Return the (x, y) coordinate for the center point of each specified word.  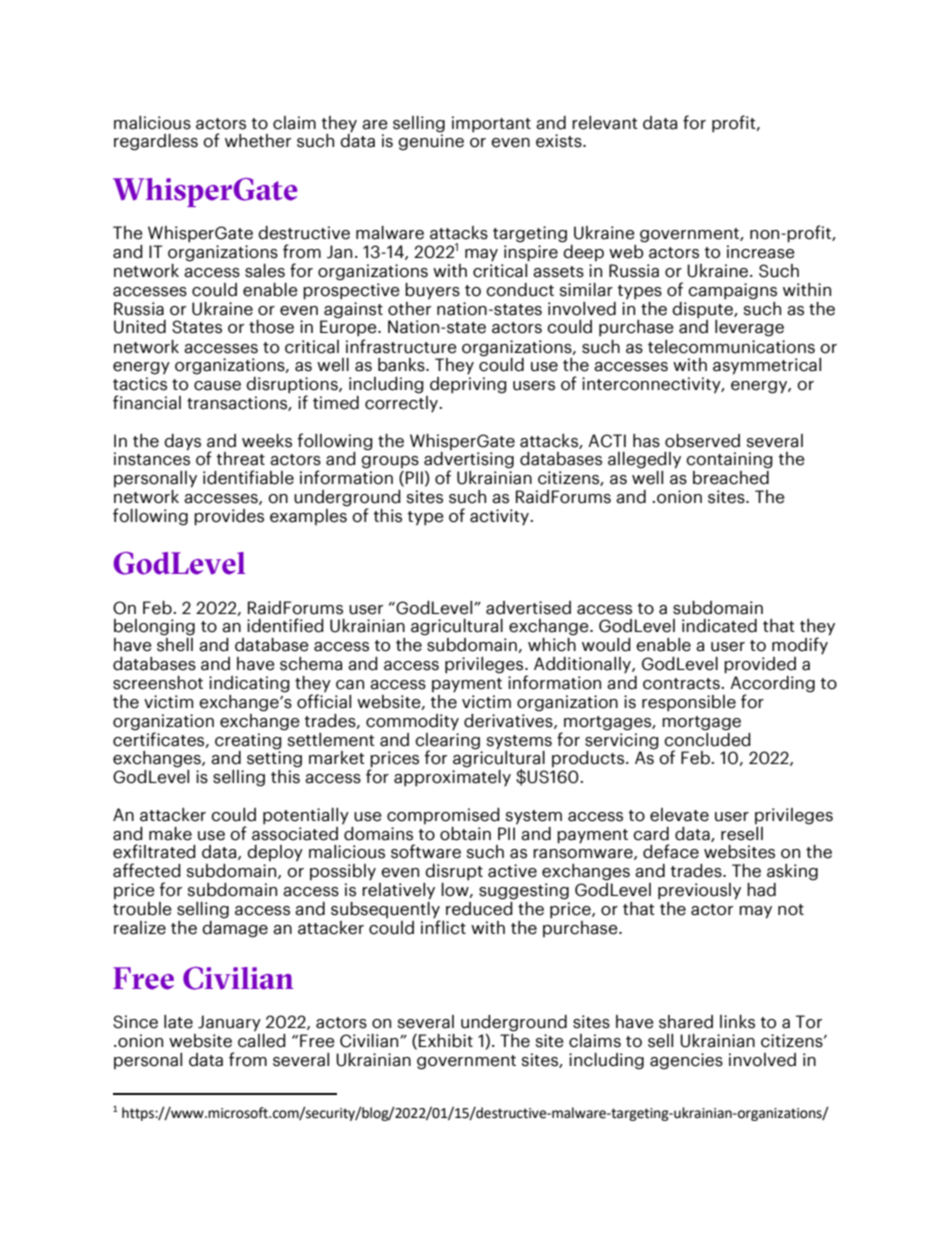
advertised (528, 608)
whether (258, 141)
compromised (443, 816)
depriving (468, 384)
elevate (679, 815)
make (170, 834)
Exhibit (446, 1041)
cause (217, 386)
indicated (719, 626)
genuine (431, 141)
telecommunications (731, 347)
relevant (605, 123)
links (737, 1022)
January (229, 1023)
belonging (154, 627)
